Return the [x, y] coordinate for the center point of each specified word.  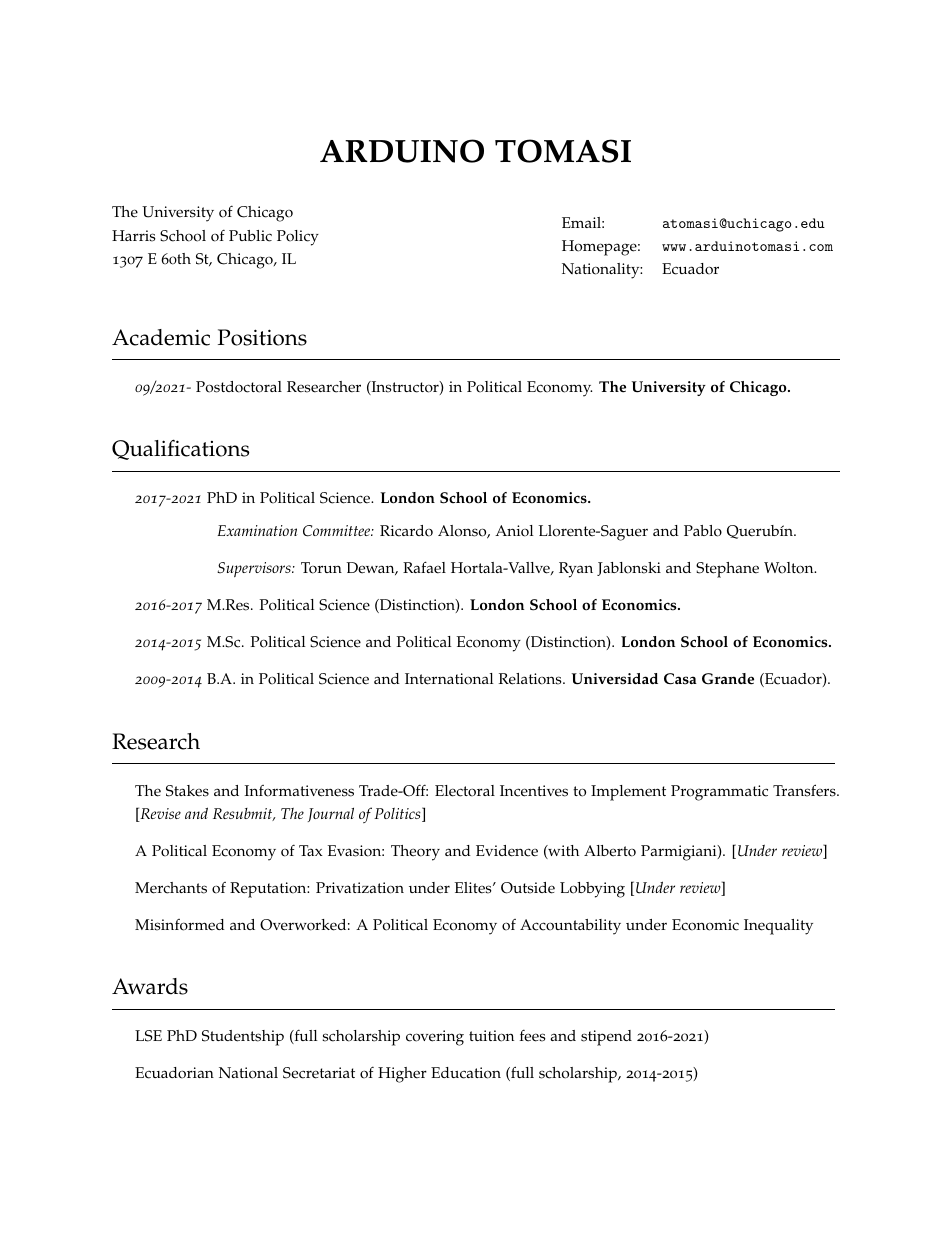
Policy [298, 238]
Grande [728, 679]
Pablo [703, 531]
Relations [531, 679]
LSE [148, 1036]
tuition [491, 1036]
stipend [606, 1038]
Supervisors [255, 569]
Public [250, 236]
